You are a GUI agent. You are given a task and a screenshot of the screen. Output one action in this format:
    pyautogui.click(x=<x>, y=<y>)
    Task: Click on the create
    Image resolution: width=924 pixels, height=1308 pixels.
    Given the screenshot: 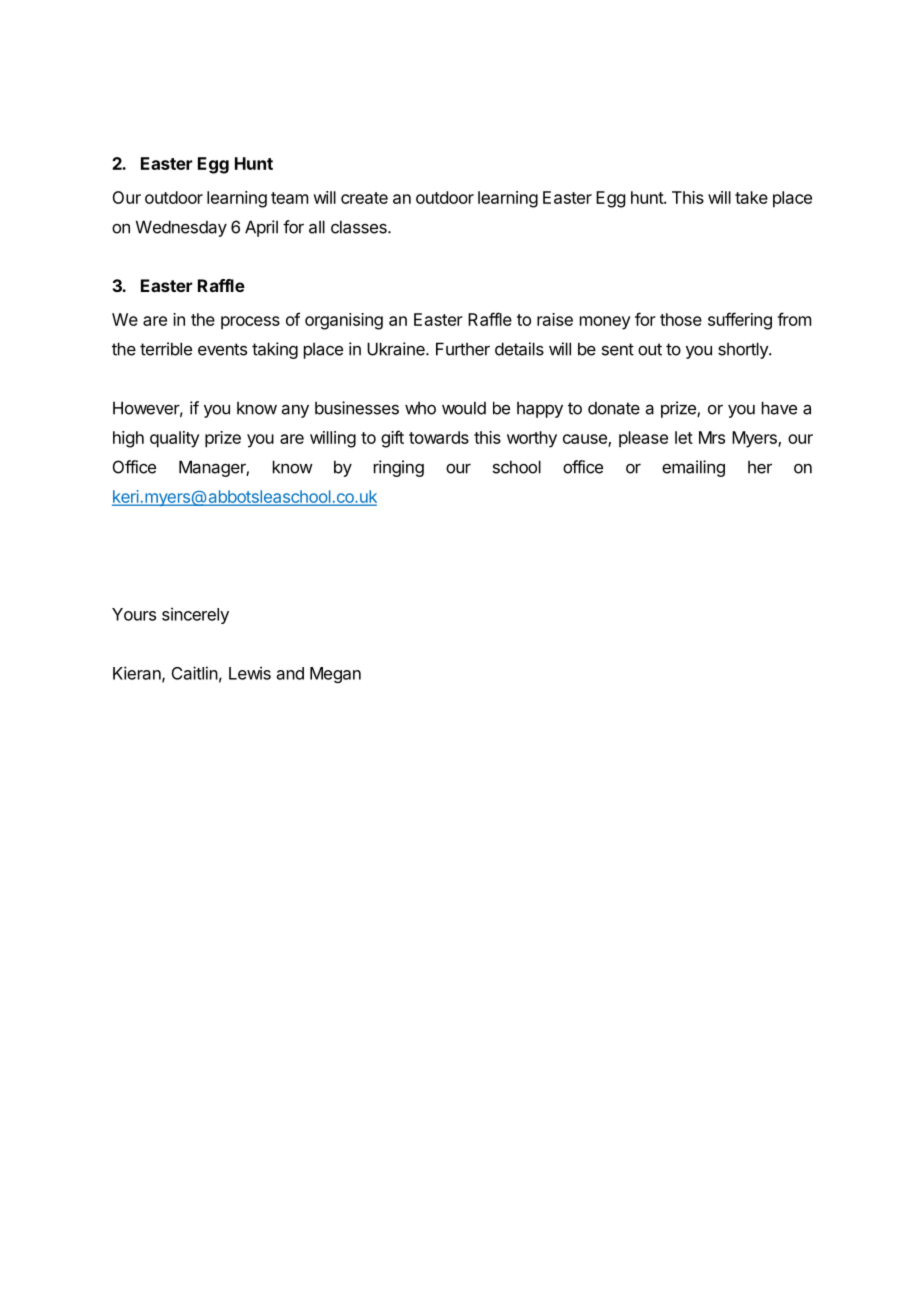 What is the action you would take?
    pyautogui.click(x=364, y=198)
